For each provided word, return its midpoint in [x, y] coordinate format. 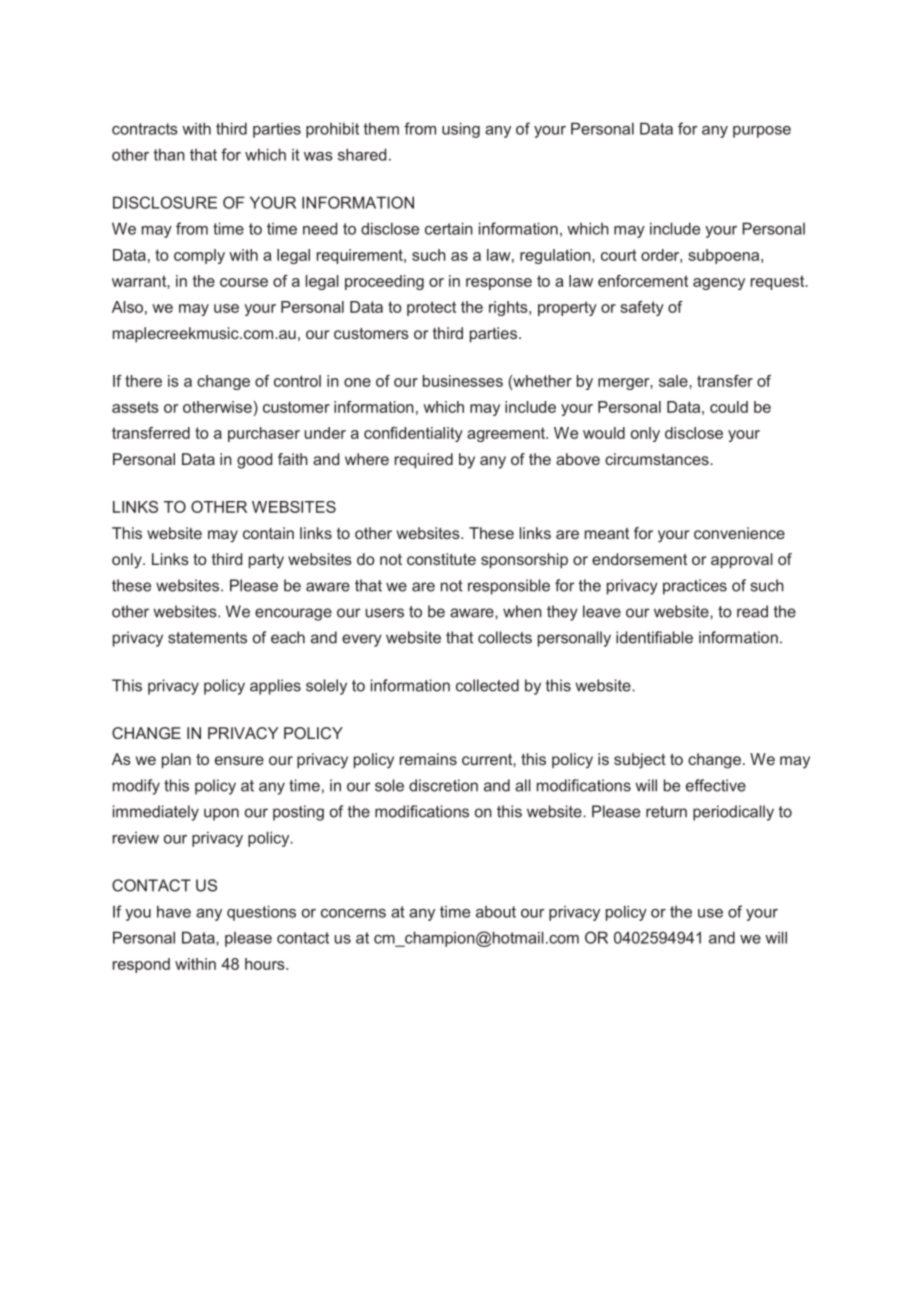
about [496, 912]
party [266, 561]
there [143, 381]
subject [640, 761]
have [174, 911]
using [461, 130]
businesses [463, 381]
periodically [733, 813]
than [169, 154]
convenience [739, 533]
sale [674, 381]
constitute [441, 559]
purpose [762, 132]
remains [428, 759]
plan [176, 760]
